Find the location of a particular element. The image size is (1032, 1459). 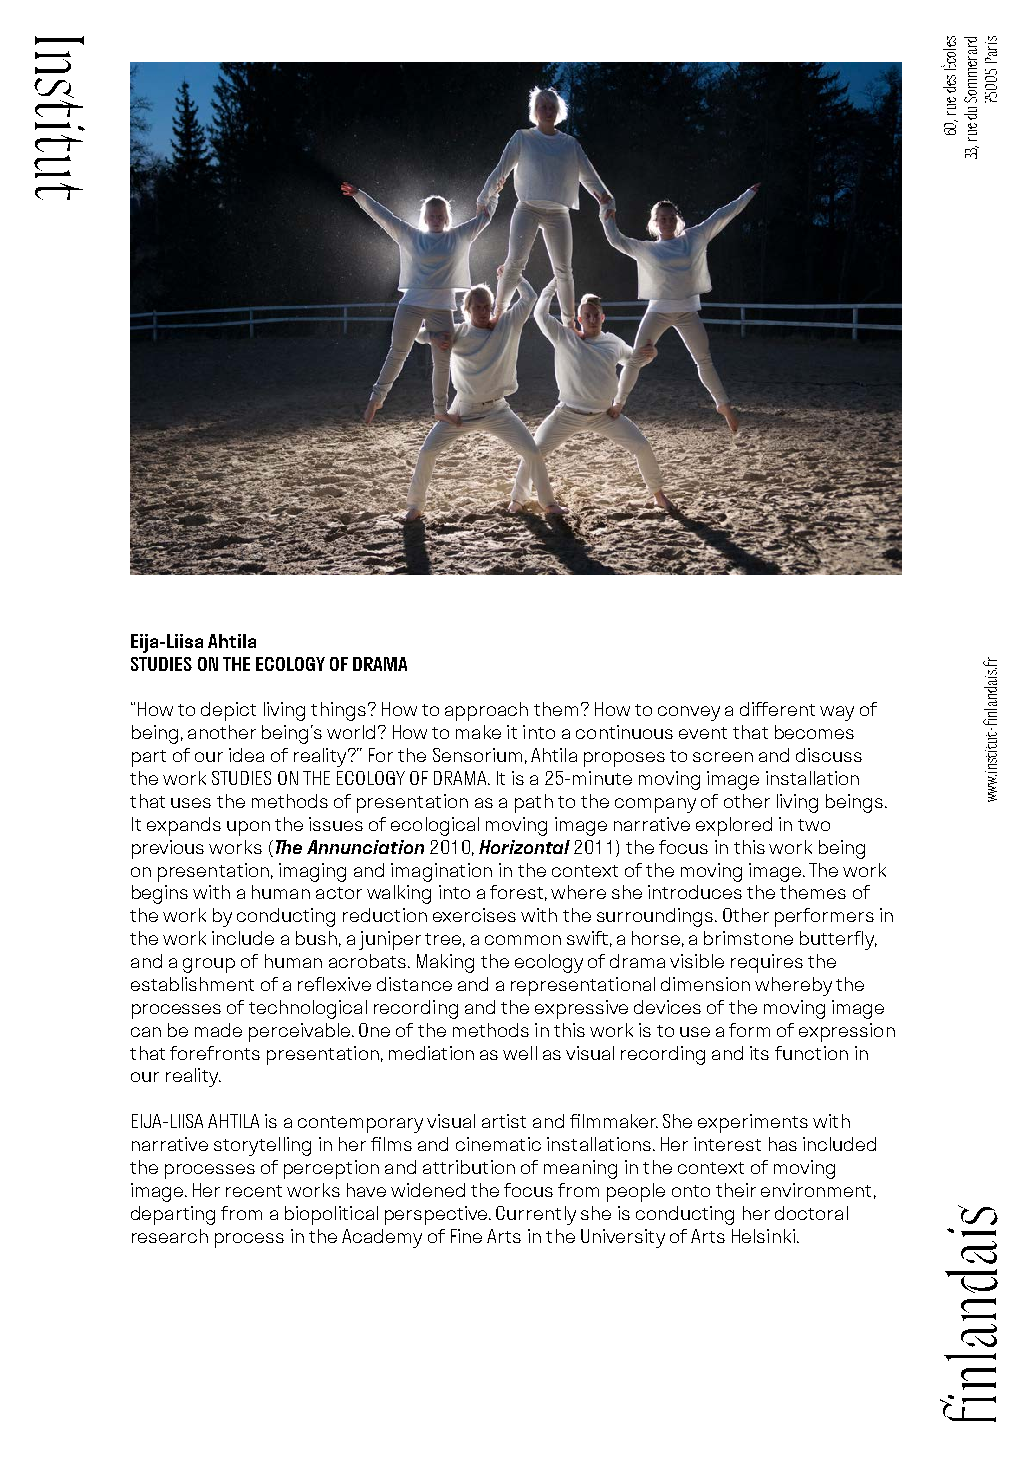

different is located at coordinates (777, 709).
